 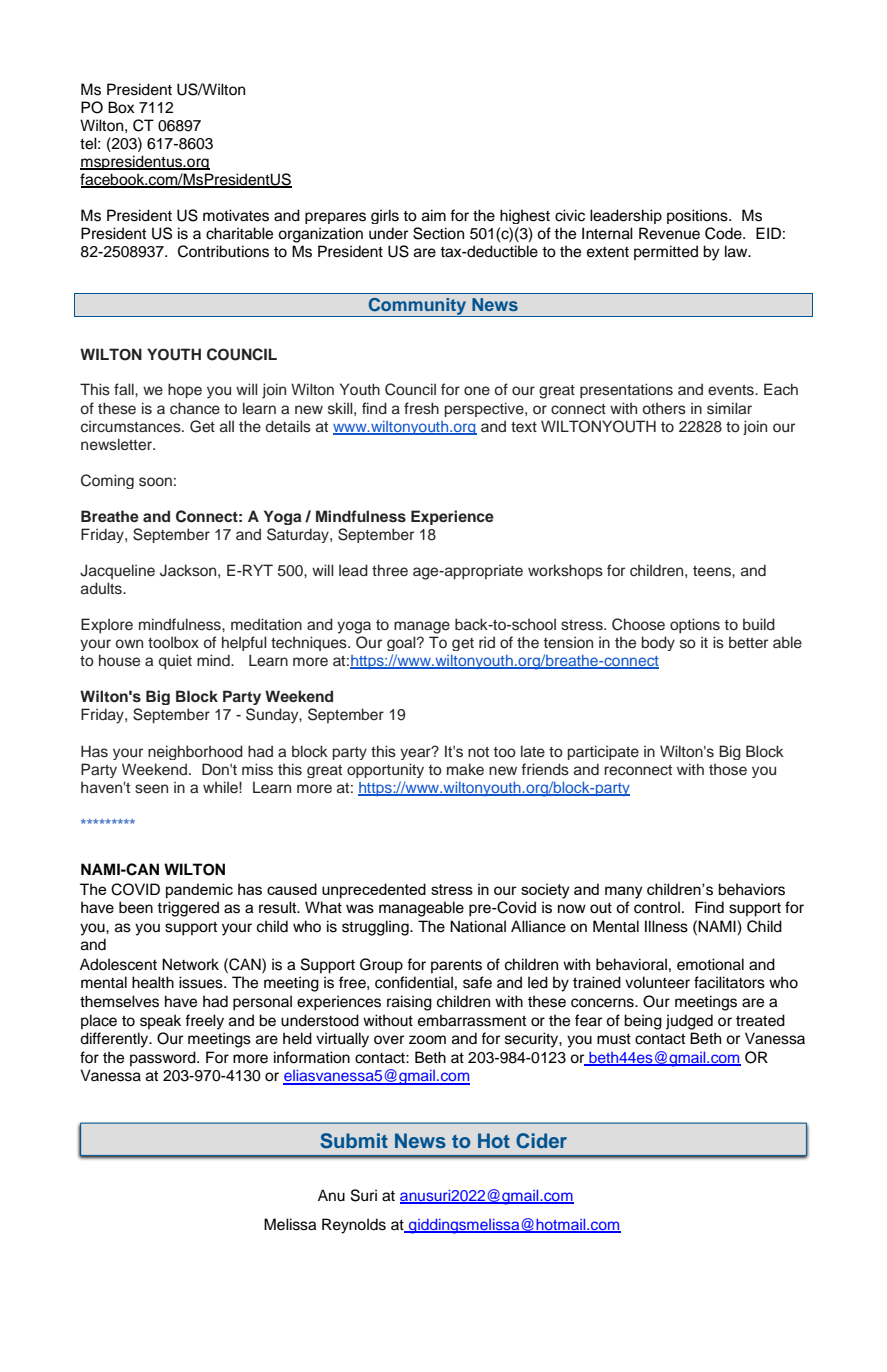 I want to click on teens, so click(x=713, y=571).
